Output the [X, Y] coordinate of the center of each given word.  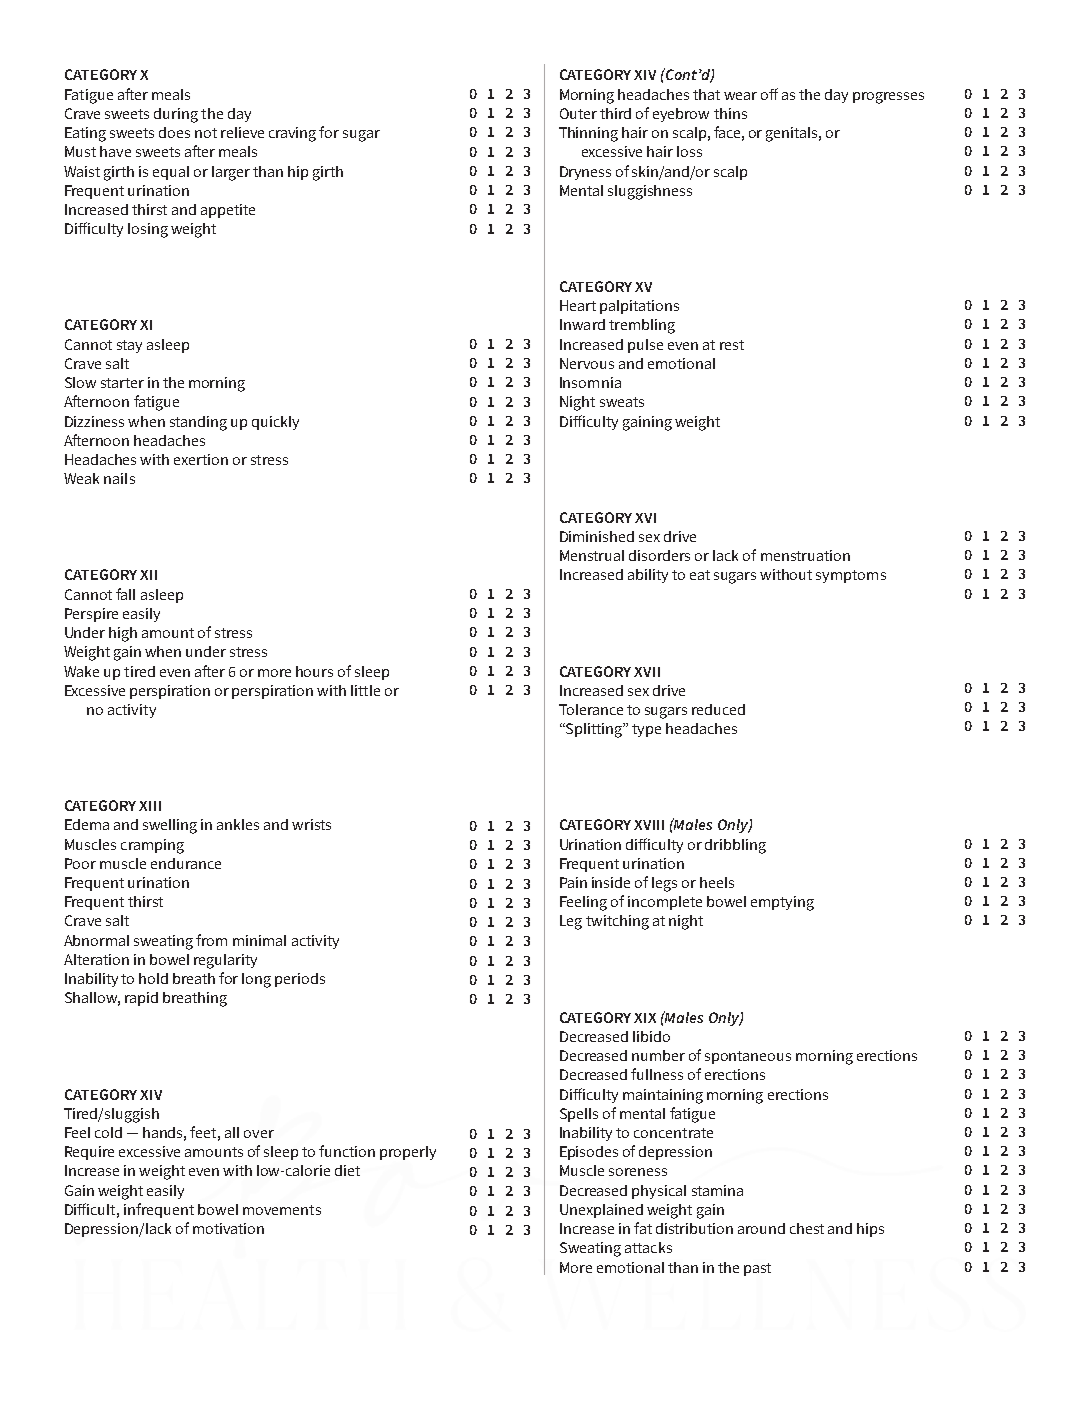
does [174, 132]
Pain [573, 882]
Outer [578, 113]
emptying [782, 903]
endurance [186, 863]
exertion [201, 459]
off [769, 94]
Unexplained [601, 1211]
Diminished [597, 536]
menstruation [805, 555]
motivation [228, 1228]
